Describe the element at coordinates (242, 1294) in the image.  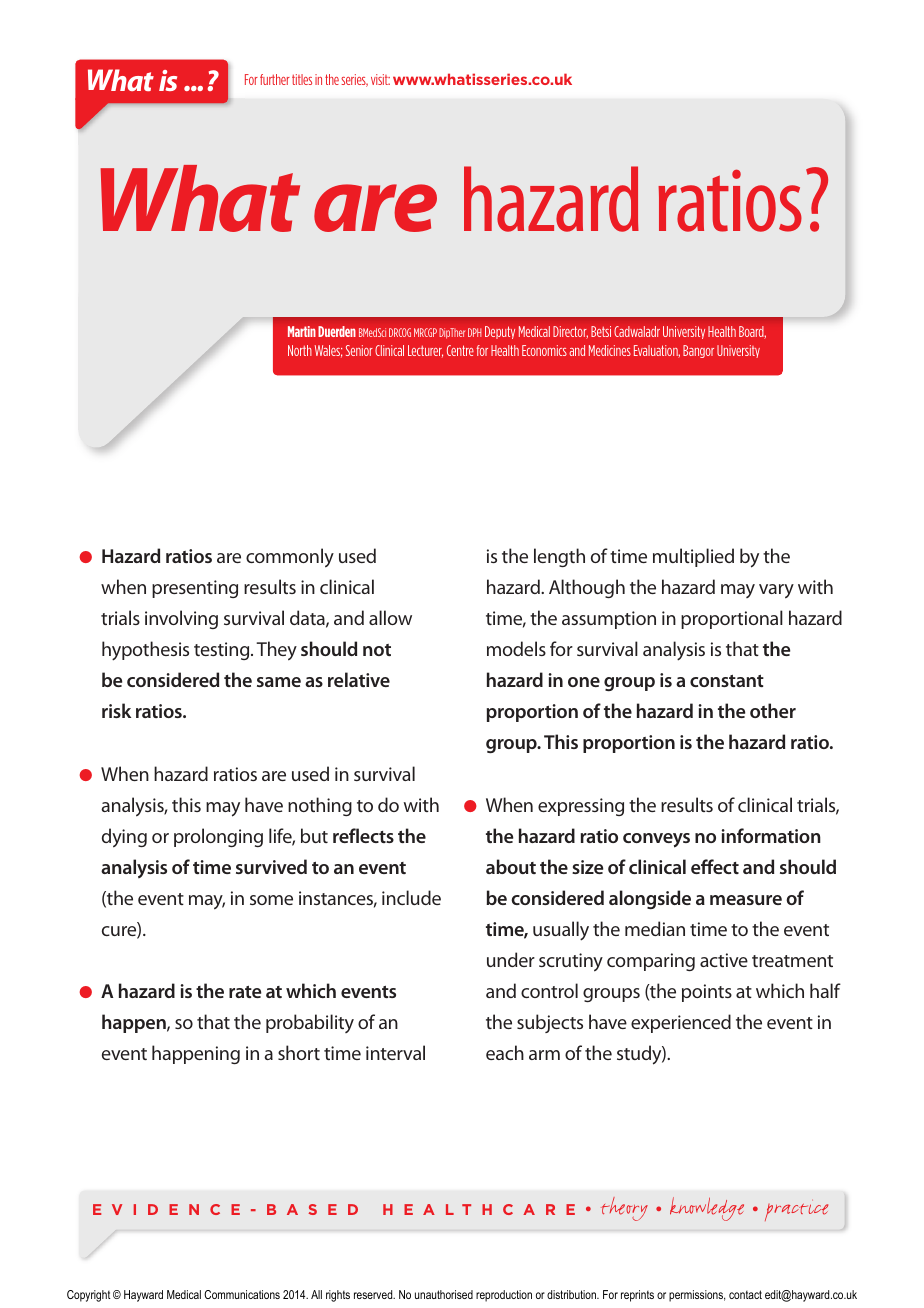
I see `Communications` at that location.
